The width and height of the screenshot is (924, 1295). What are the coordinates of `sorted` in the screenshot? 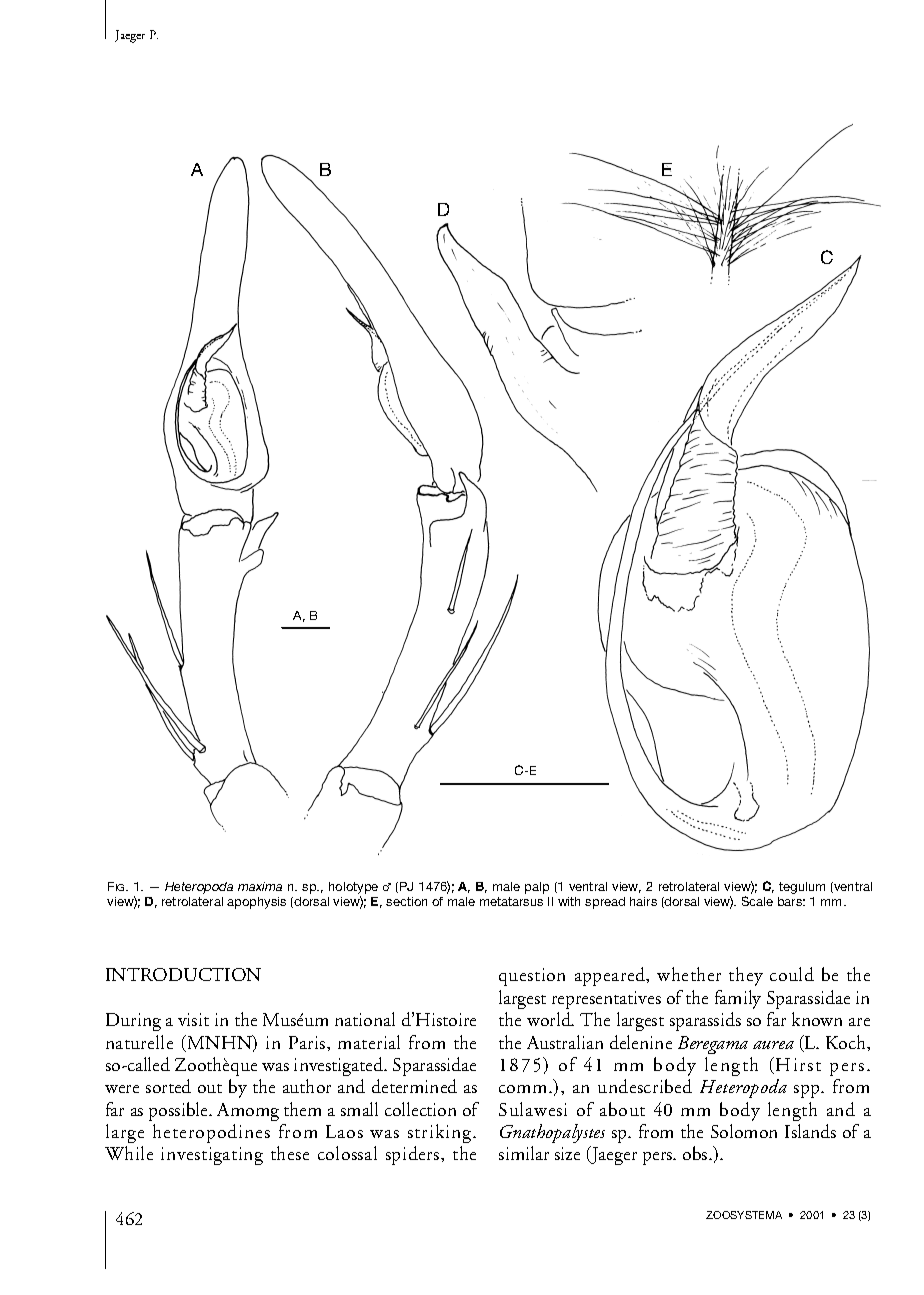 It's located at (168, 1086).
